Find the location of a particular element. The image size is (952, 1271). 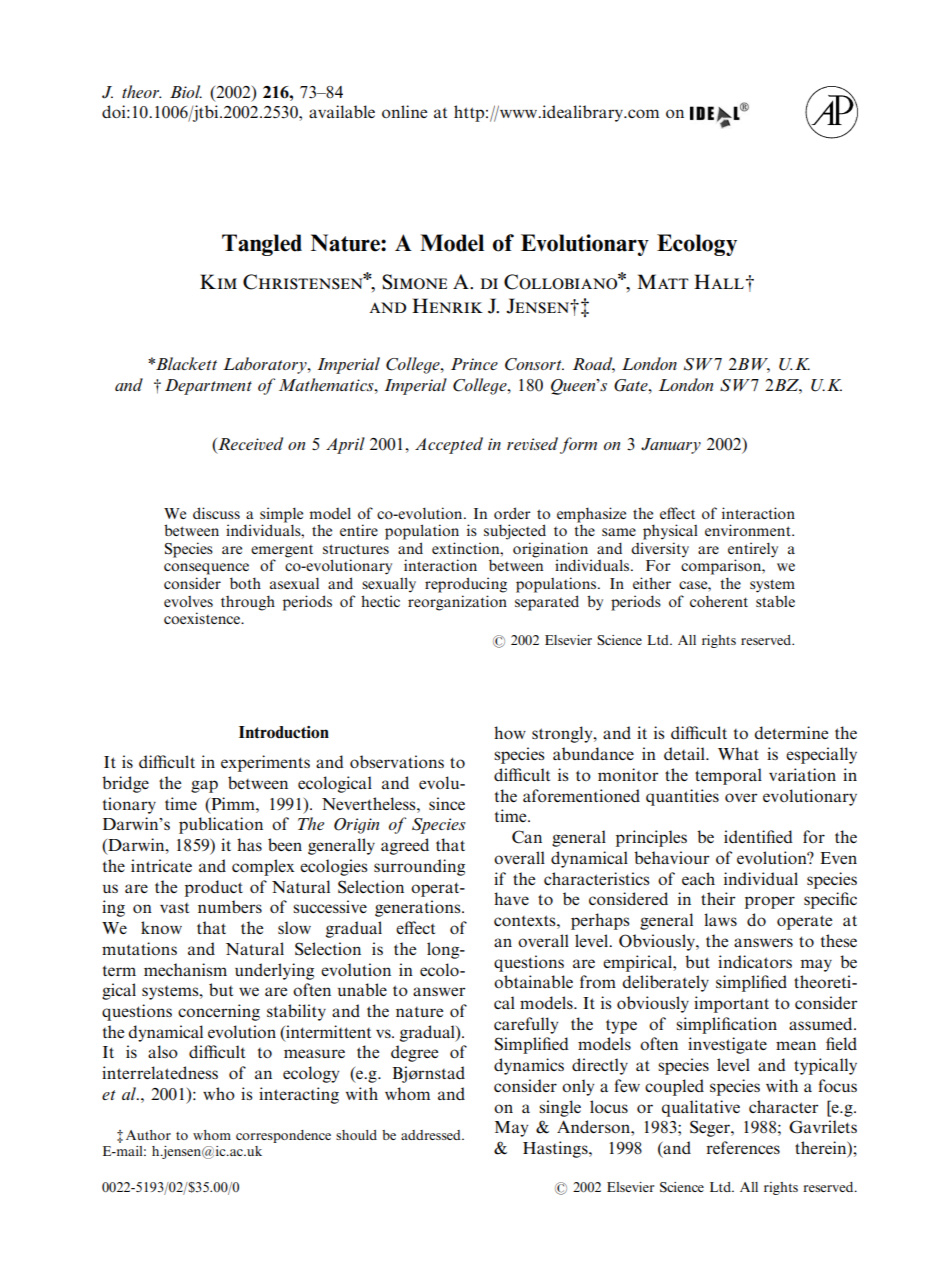

numbers is located at coordinates (230, 906).
